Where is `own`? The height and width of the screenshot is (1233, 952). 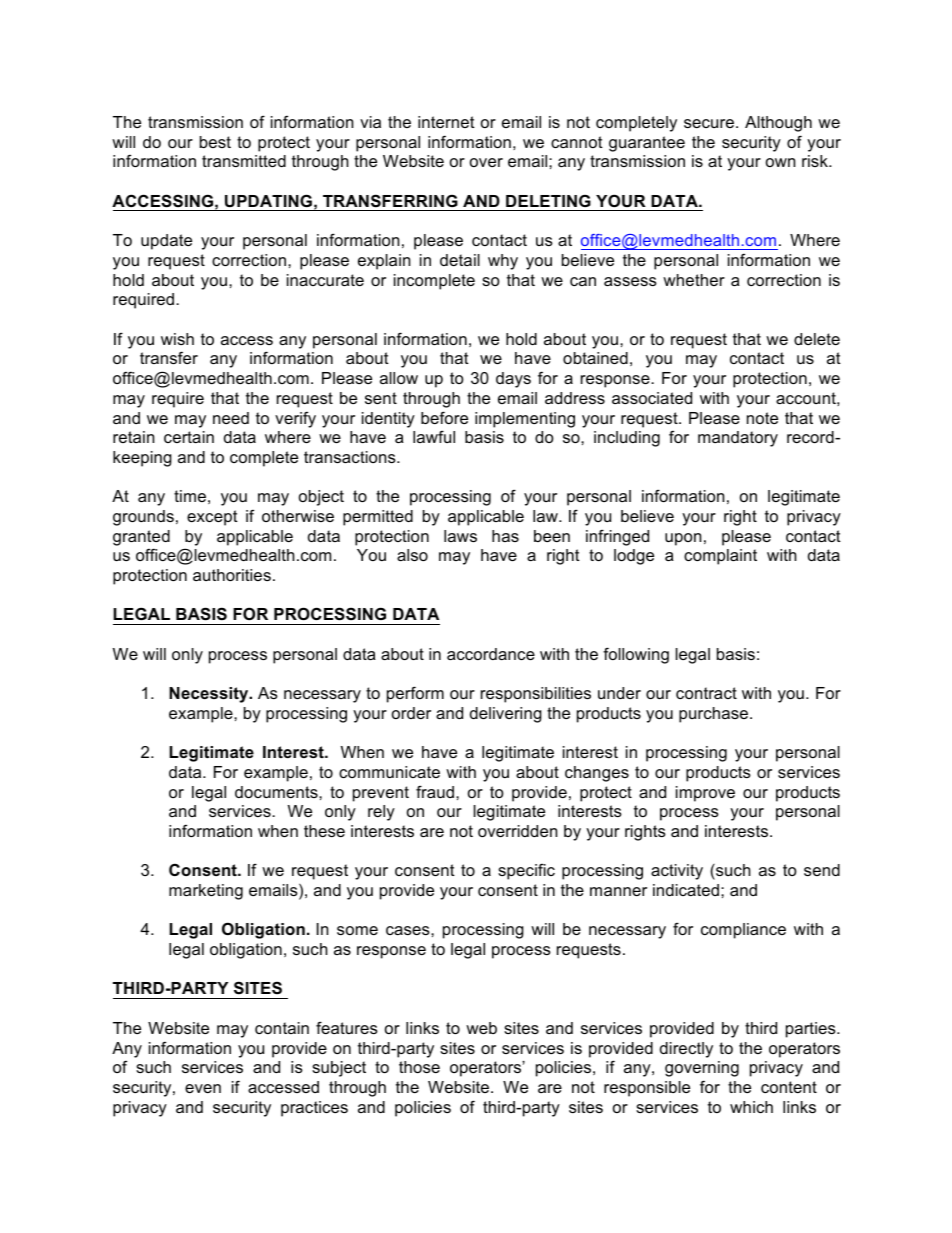
own is located at coordinates (780, 162).
